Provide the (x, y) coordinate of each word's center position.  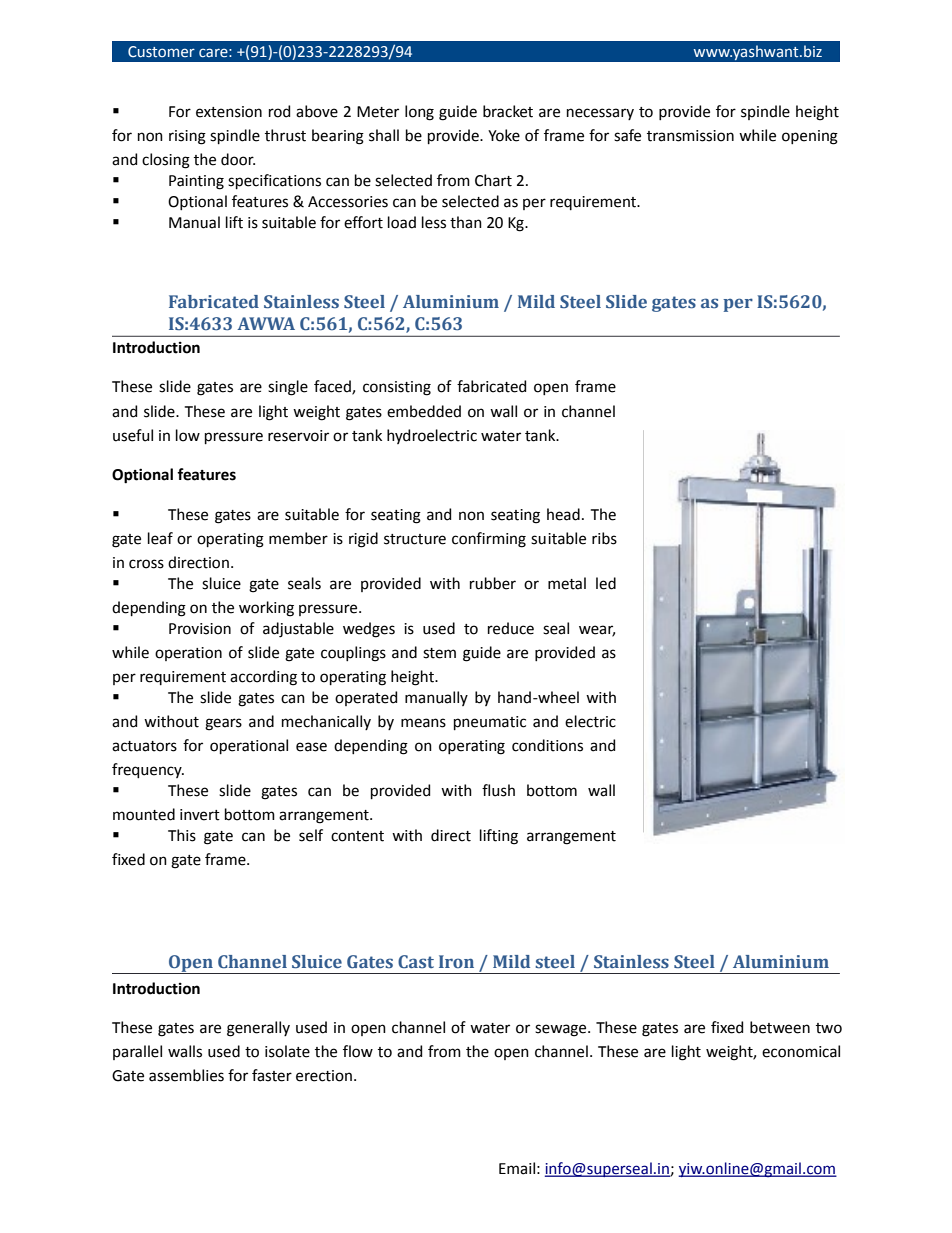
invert (200, 815)
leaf (160, 538)
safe (627, 135)
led (606, 583)
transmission (690, 136)
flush (498, 790)
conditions (547, 745)
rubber (493, 583)
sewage (562, 1030)
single (288, 388)
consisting (397, 388)
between (780, 1027)
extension (229, 112)
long (419, 113)
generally (258, 1029)
